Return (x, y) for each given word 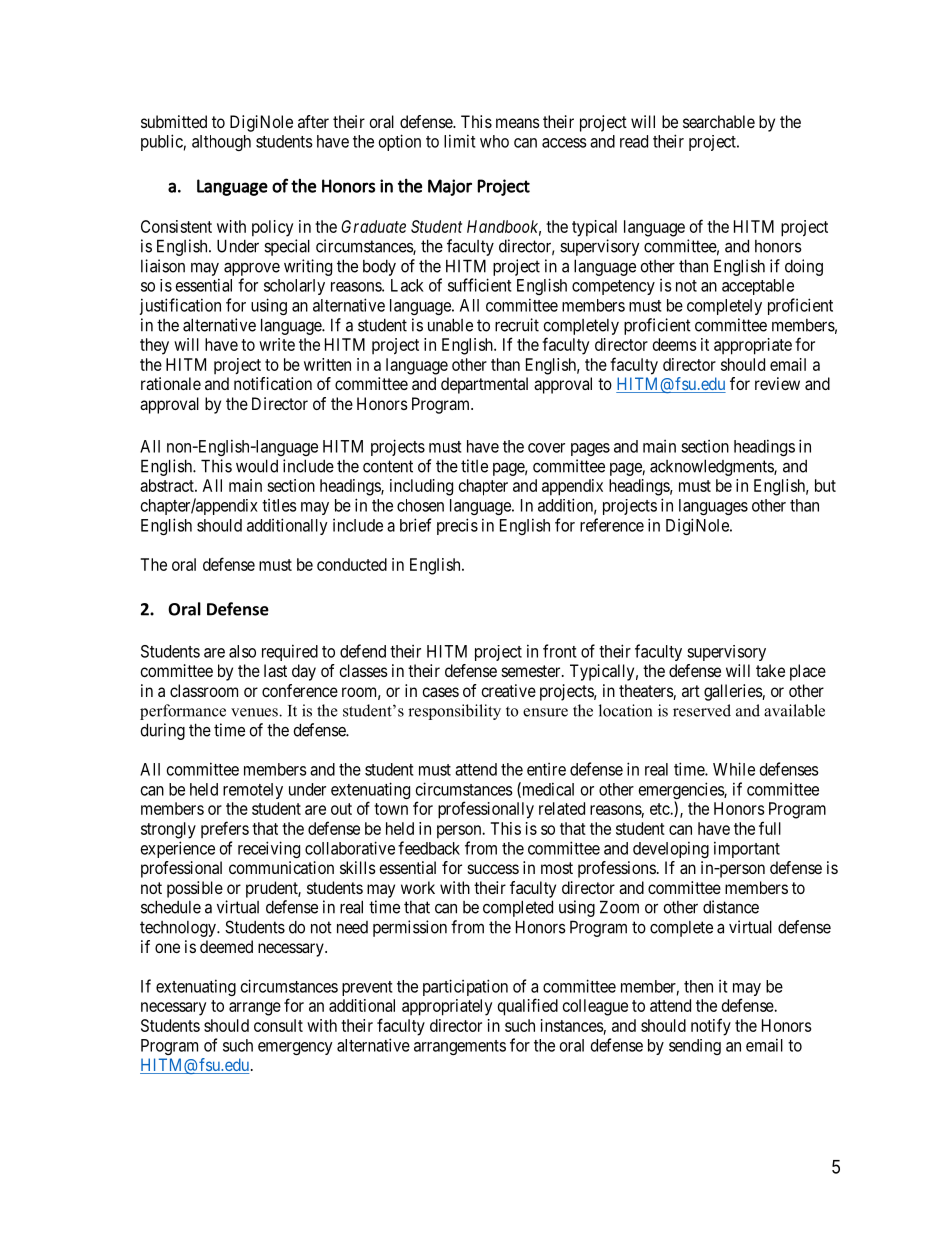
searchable (719, 121)
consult (278, 1025)
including (421, 487)
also (242, 651)
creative (508, 690)
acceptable (758, 287)
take (770, 670)
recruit (517, 325)
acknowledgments (712, 467)
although (221, 143)
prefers (225, 829)
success (493, 869)
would (257, 466)
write (277, 344)
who (494, 141)
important (747, 849)
